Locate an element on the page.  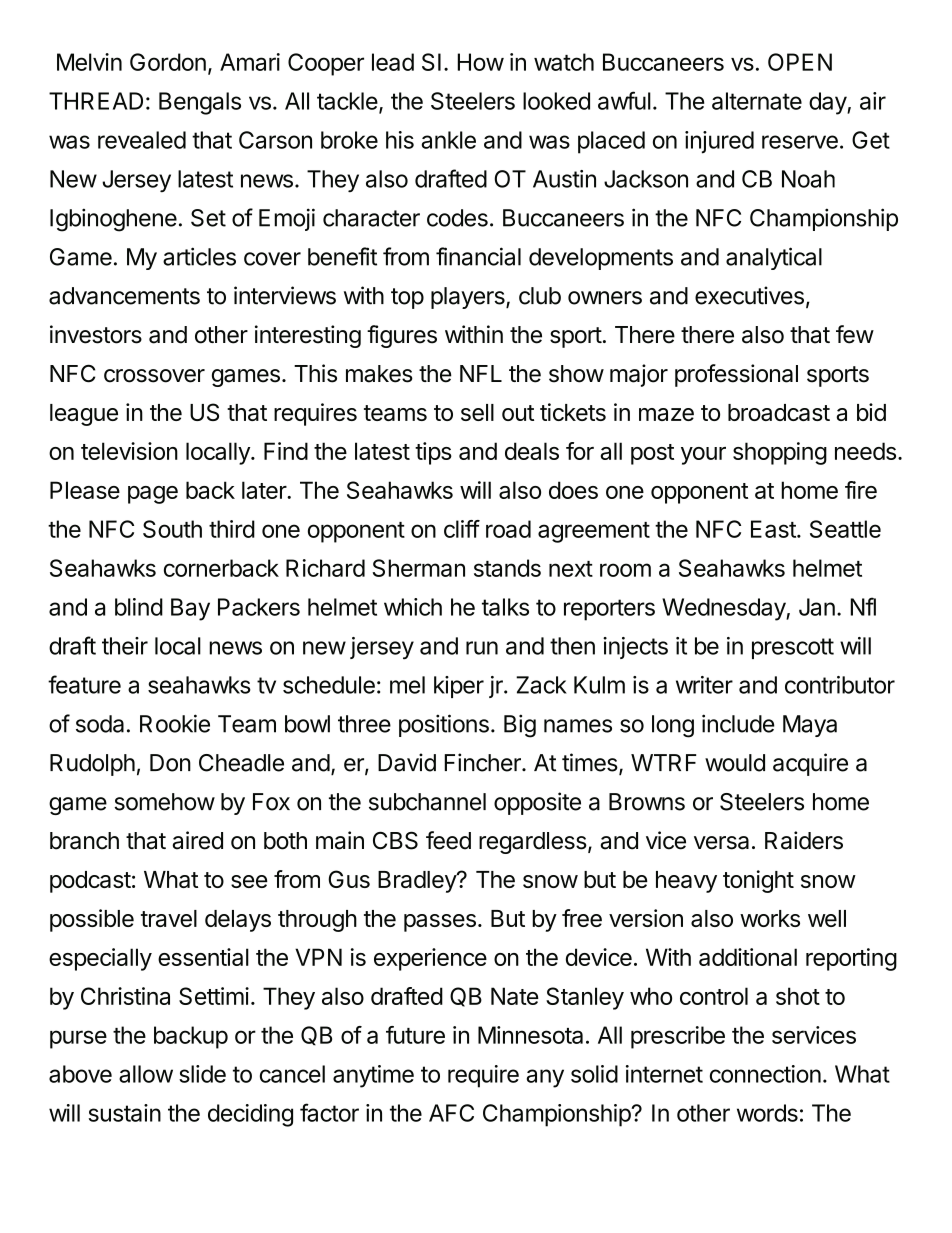
connection is located at coordinates (765, 1074).
